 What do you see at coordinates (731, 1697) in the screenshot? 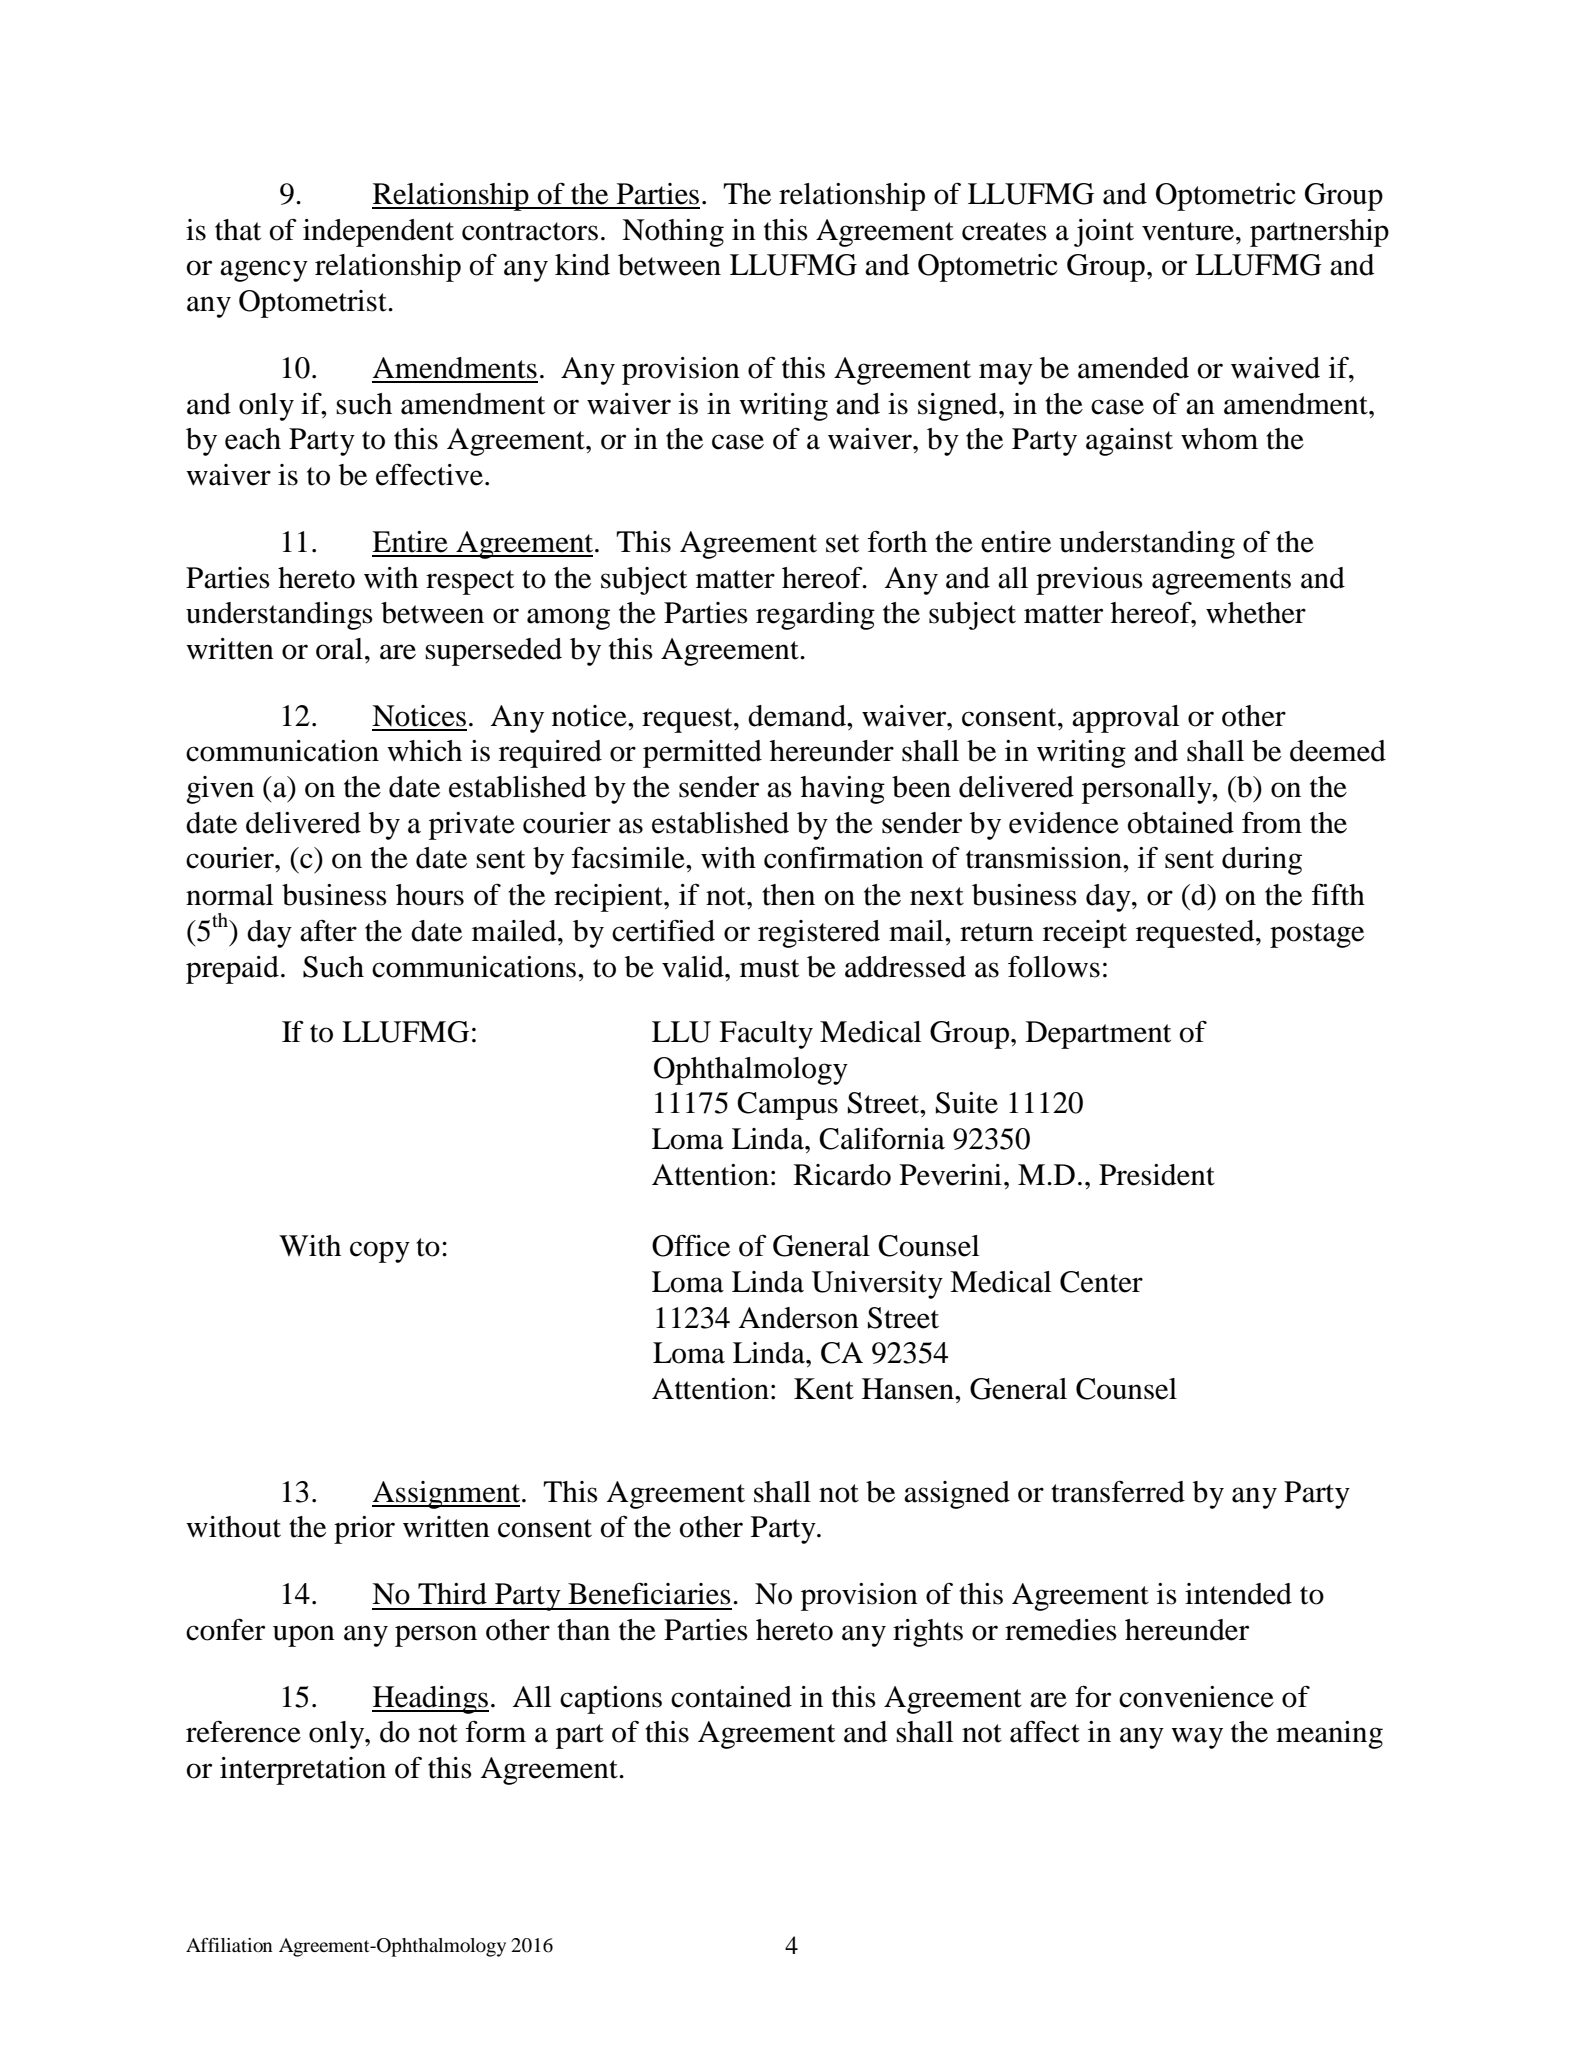
I see `contained` at bounding box center [731, 1697].
